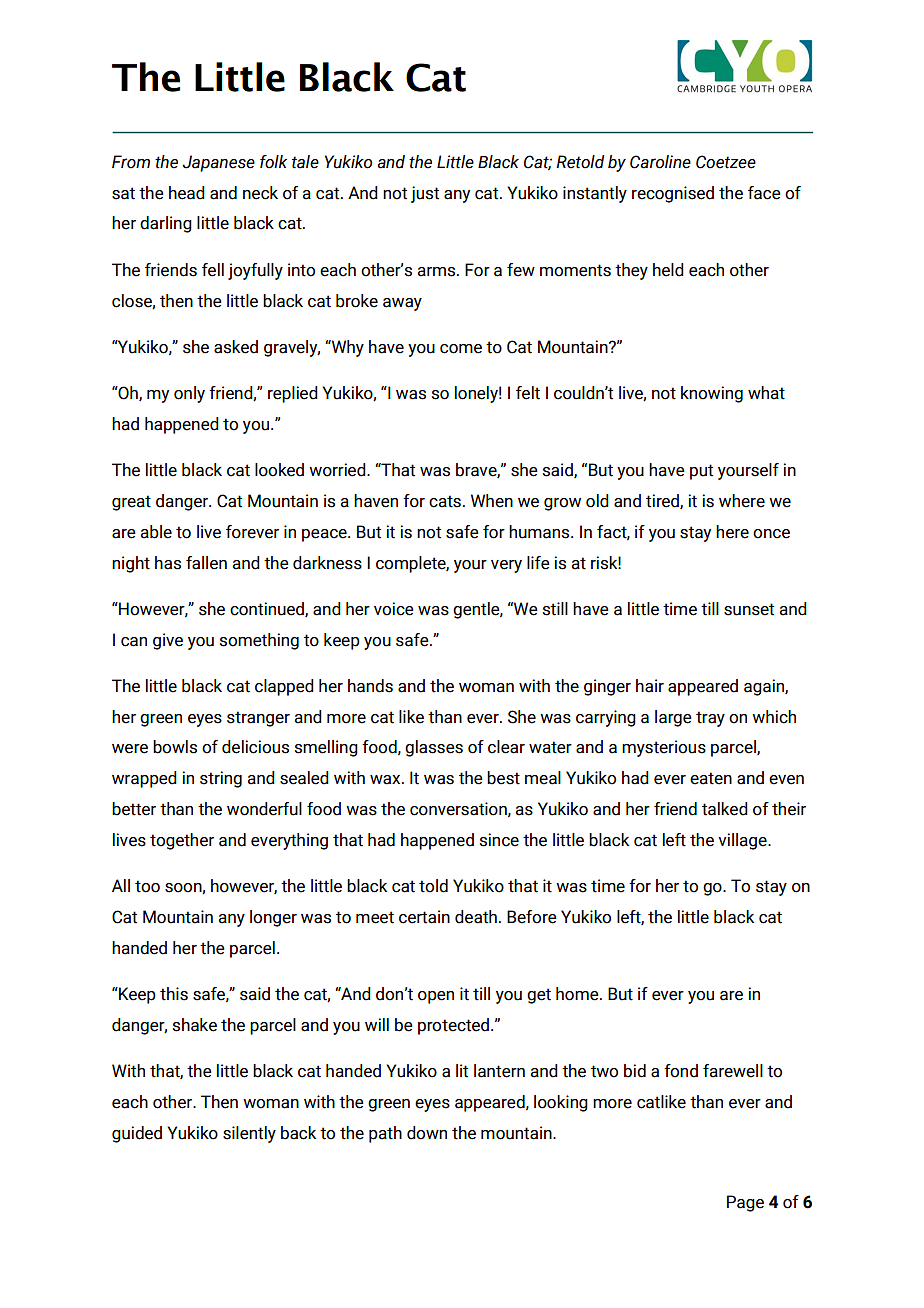  I want to click on down, so click(427, 1133).
